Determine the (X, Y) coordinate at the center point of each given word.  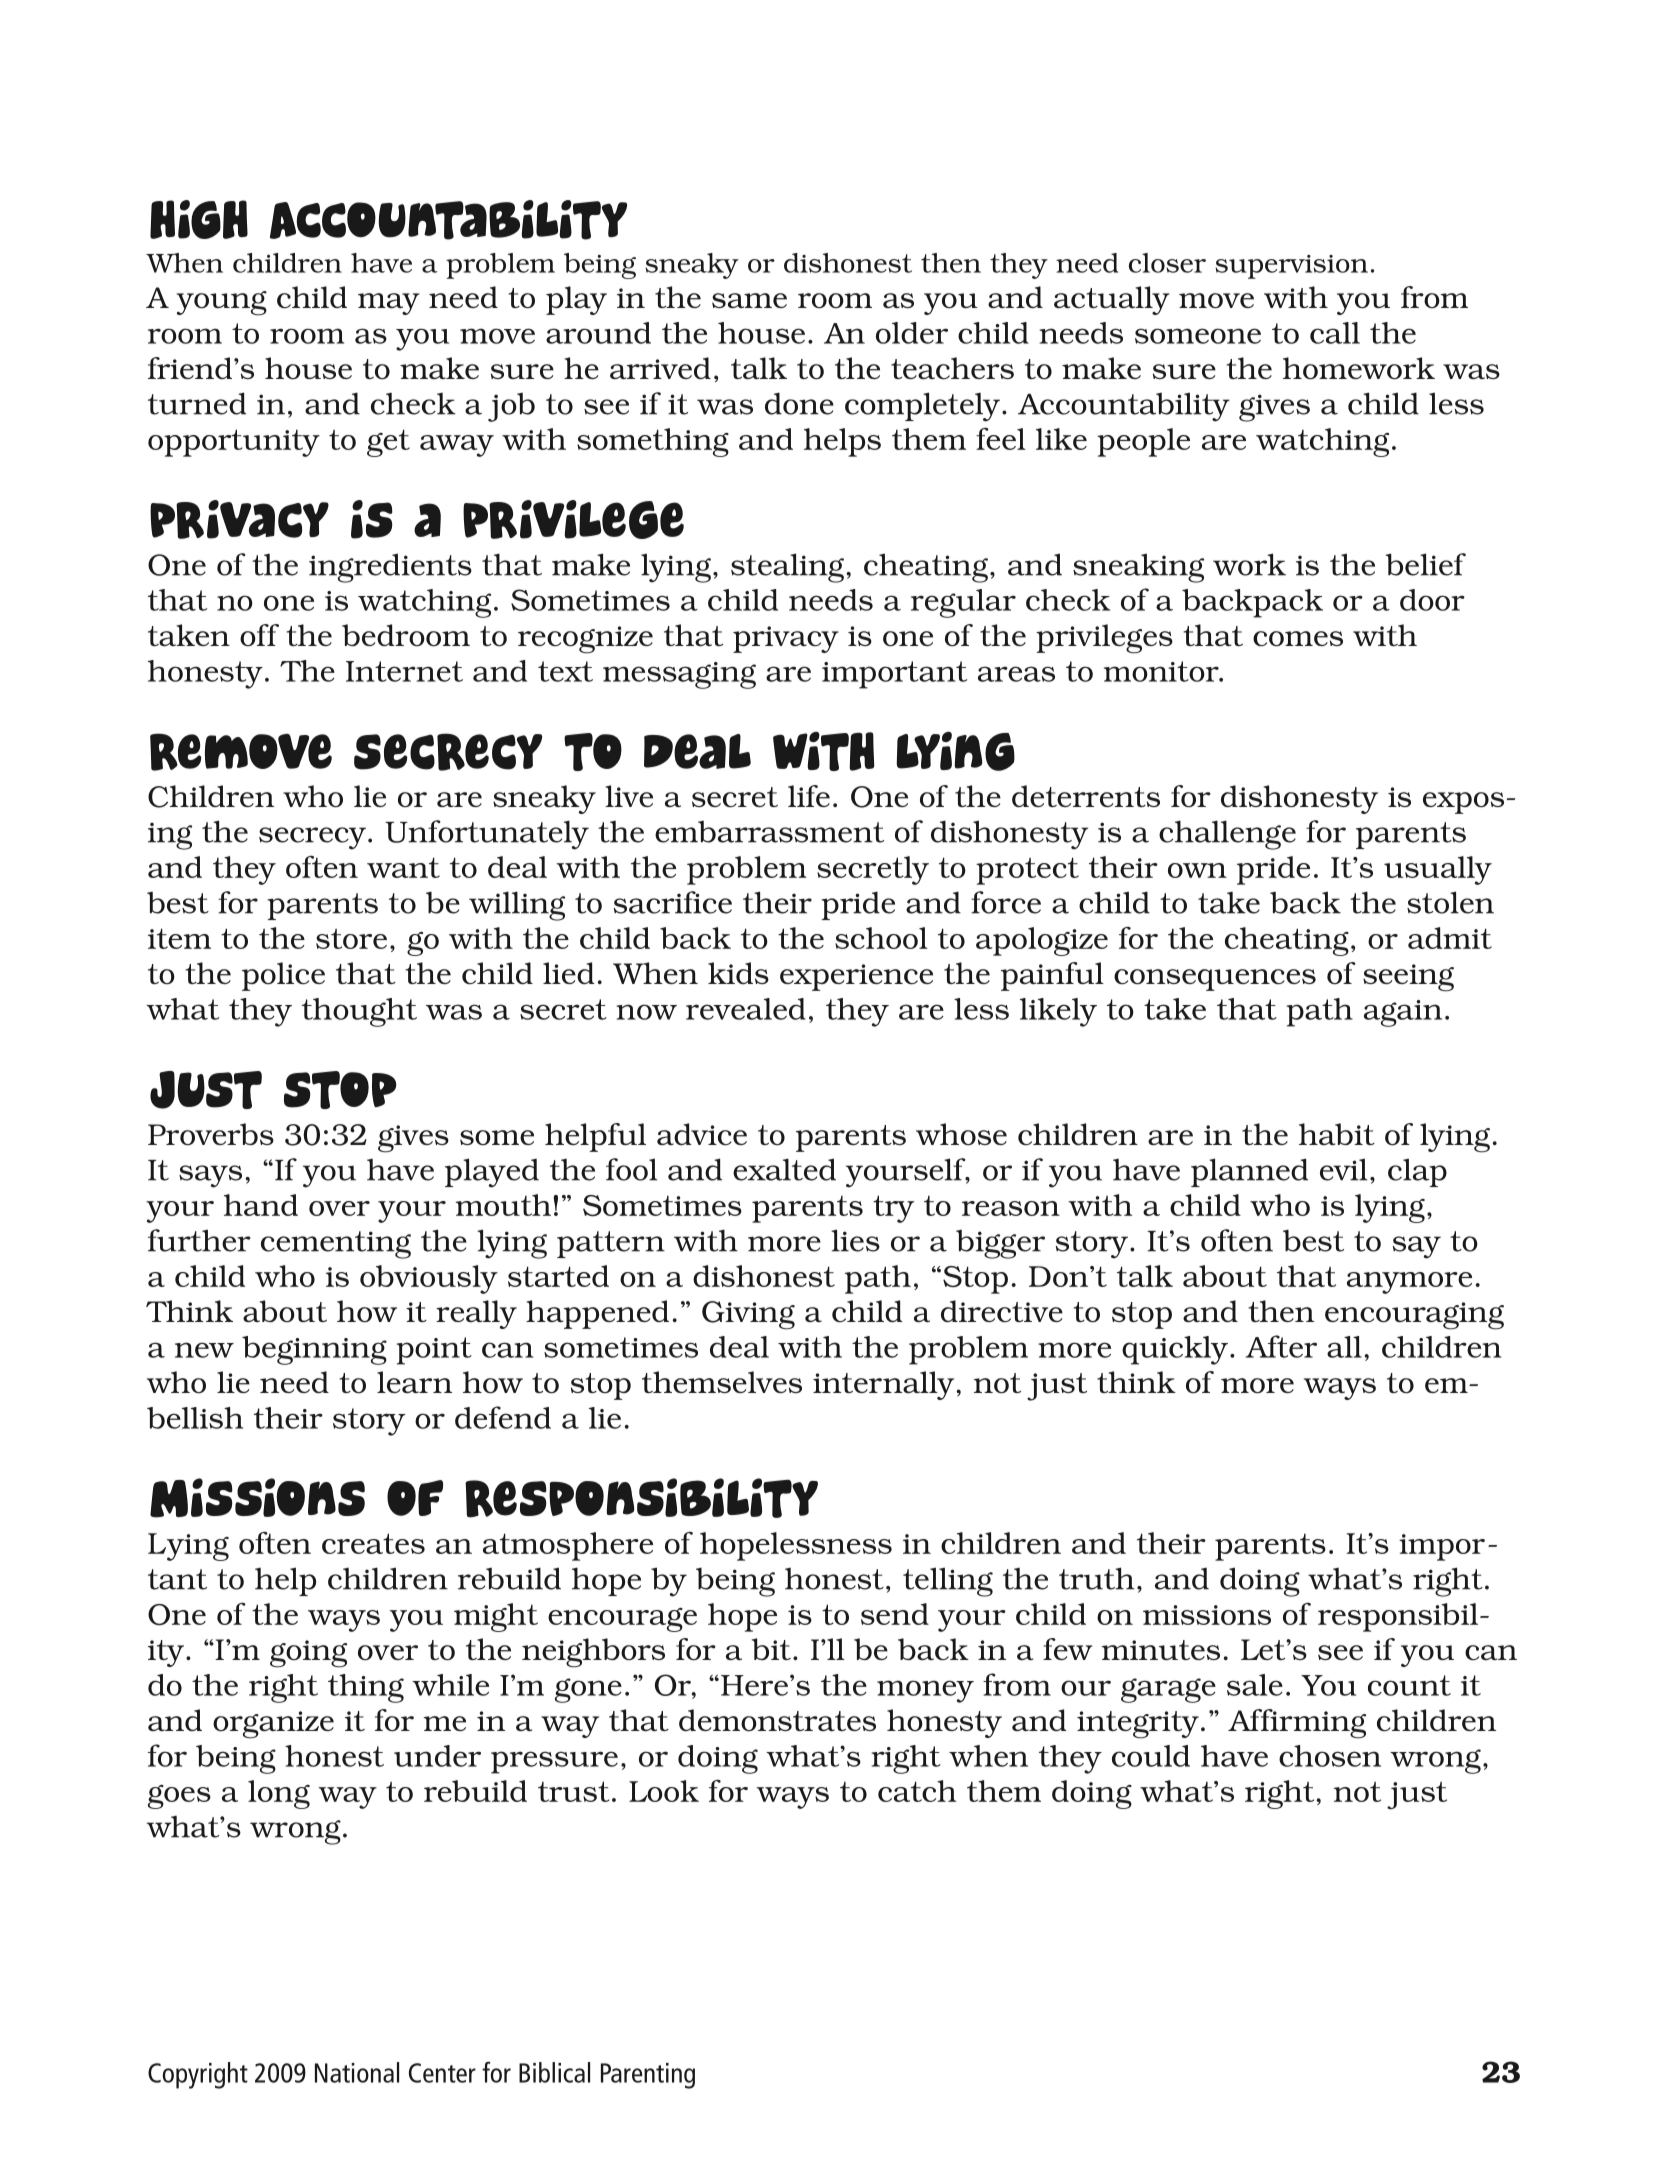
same (749, 300)
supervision (1291, 267)
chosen (1330, 1756)
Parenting (648, 2076)
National (357, 2072)
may (389, 304)
